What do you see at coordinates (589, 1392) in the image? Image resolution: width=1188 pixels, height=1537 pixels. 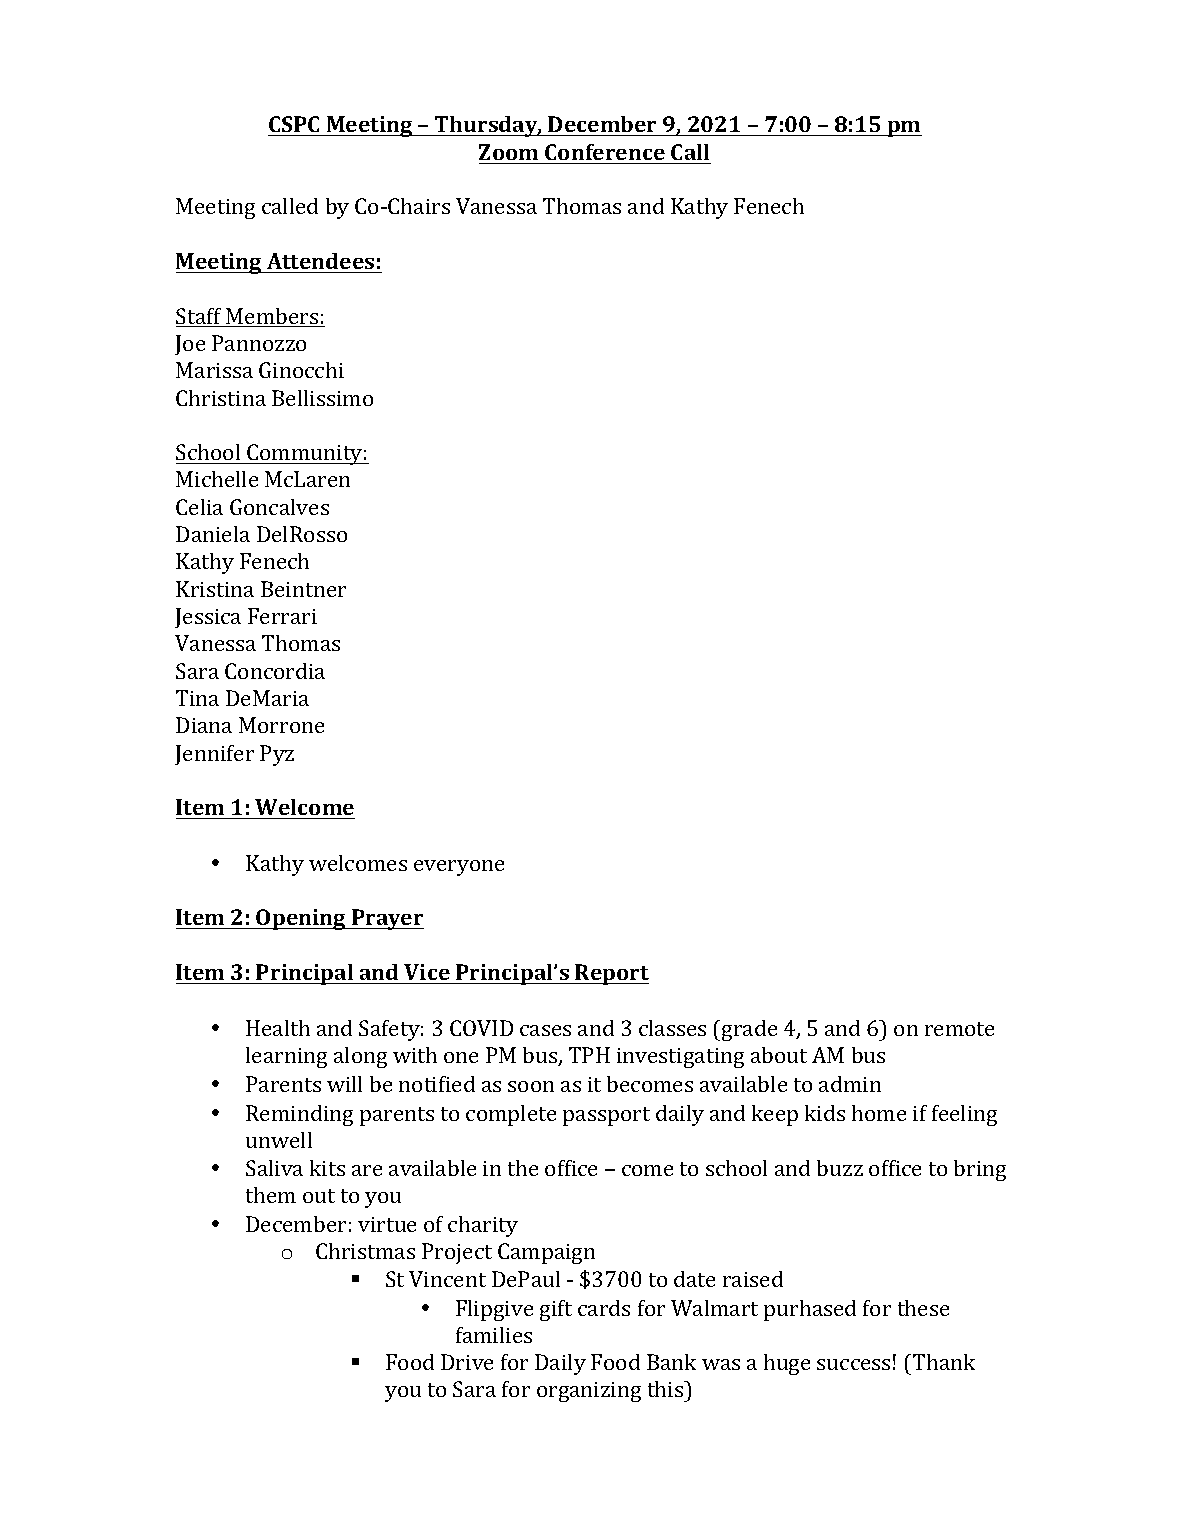 I see `organizing` at bounding box center [589, 1392].
